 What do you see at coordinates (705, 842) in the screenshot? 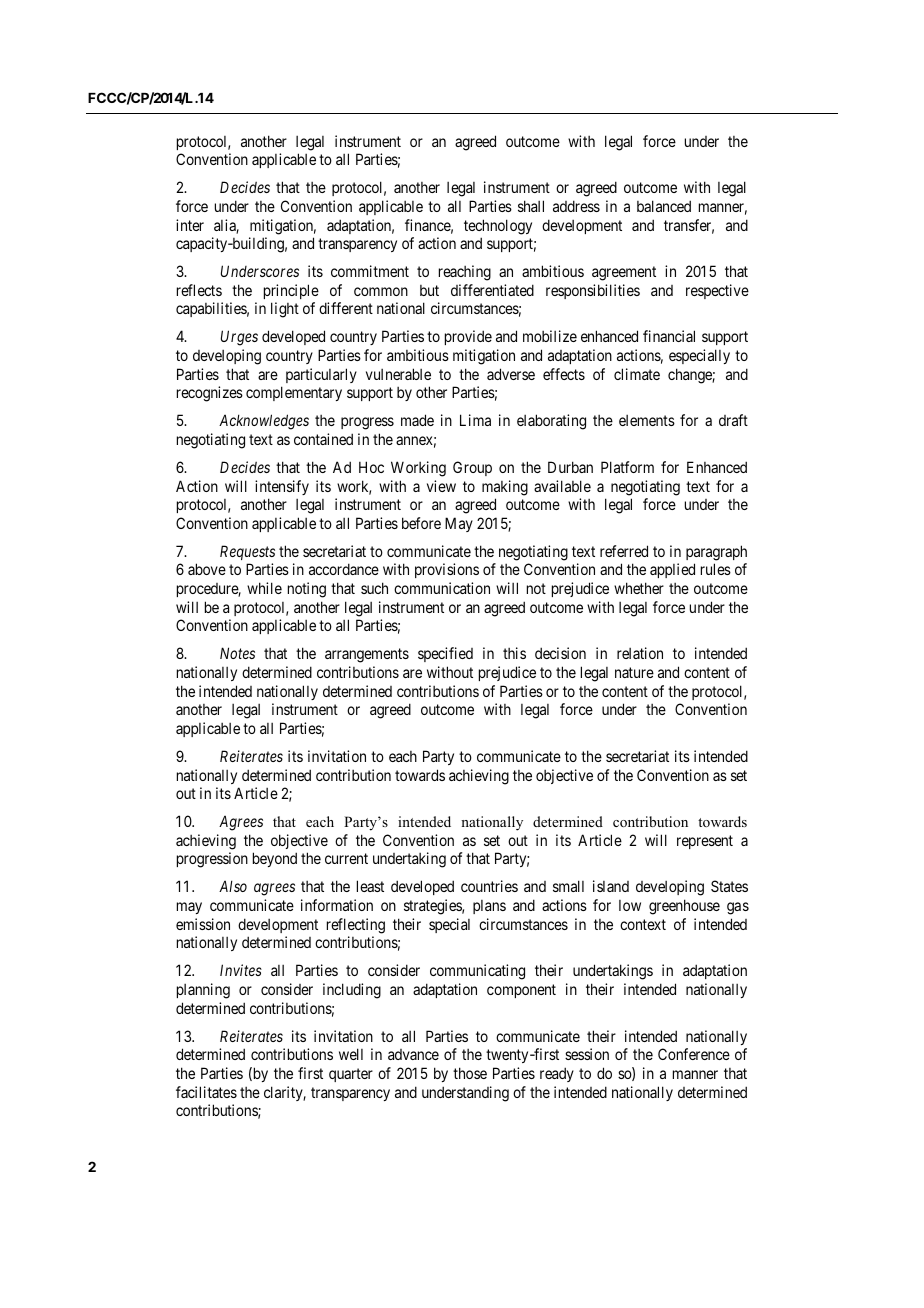
I see `represent` at bounding box center [705, 842].
